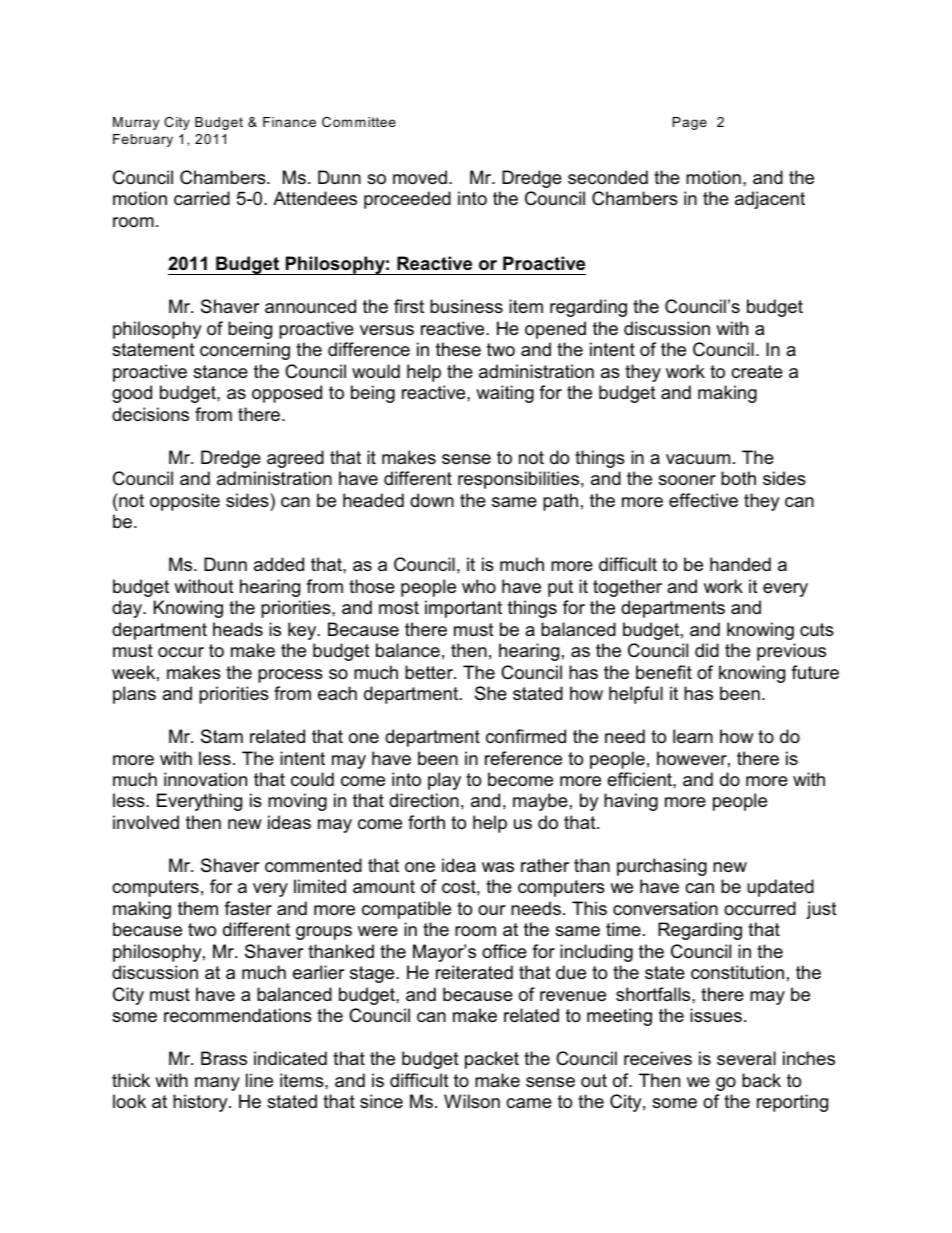 This screenshot has height=1233, width=952. What do you see at coordinates (463, 609) in the screenshot?
I see `important` at bounding box center [463, 609].
